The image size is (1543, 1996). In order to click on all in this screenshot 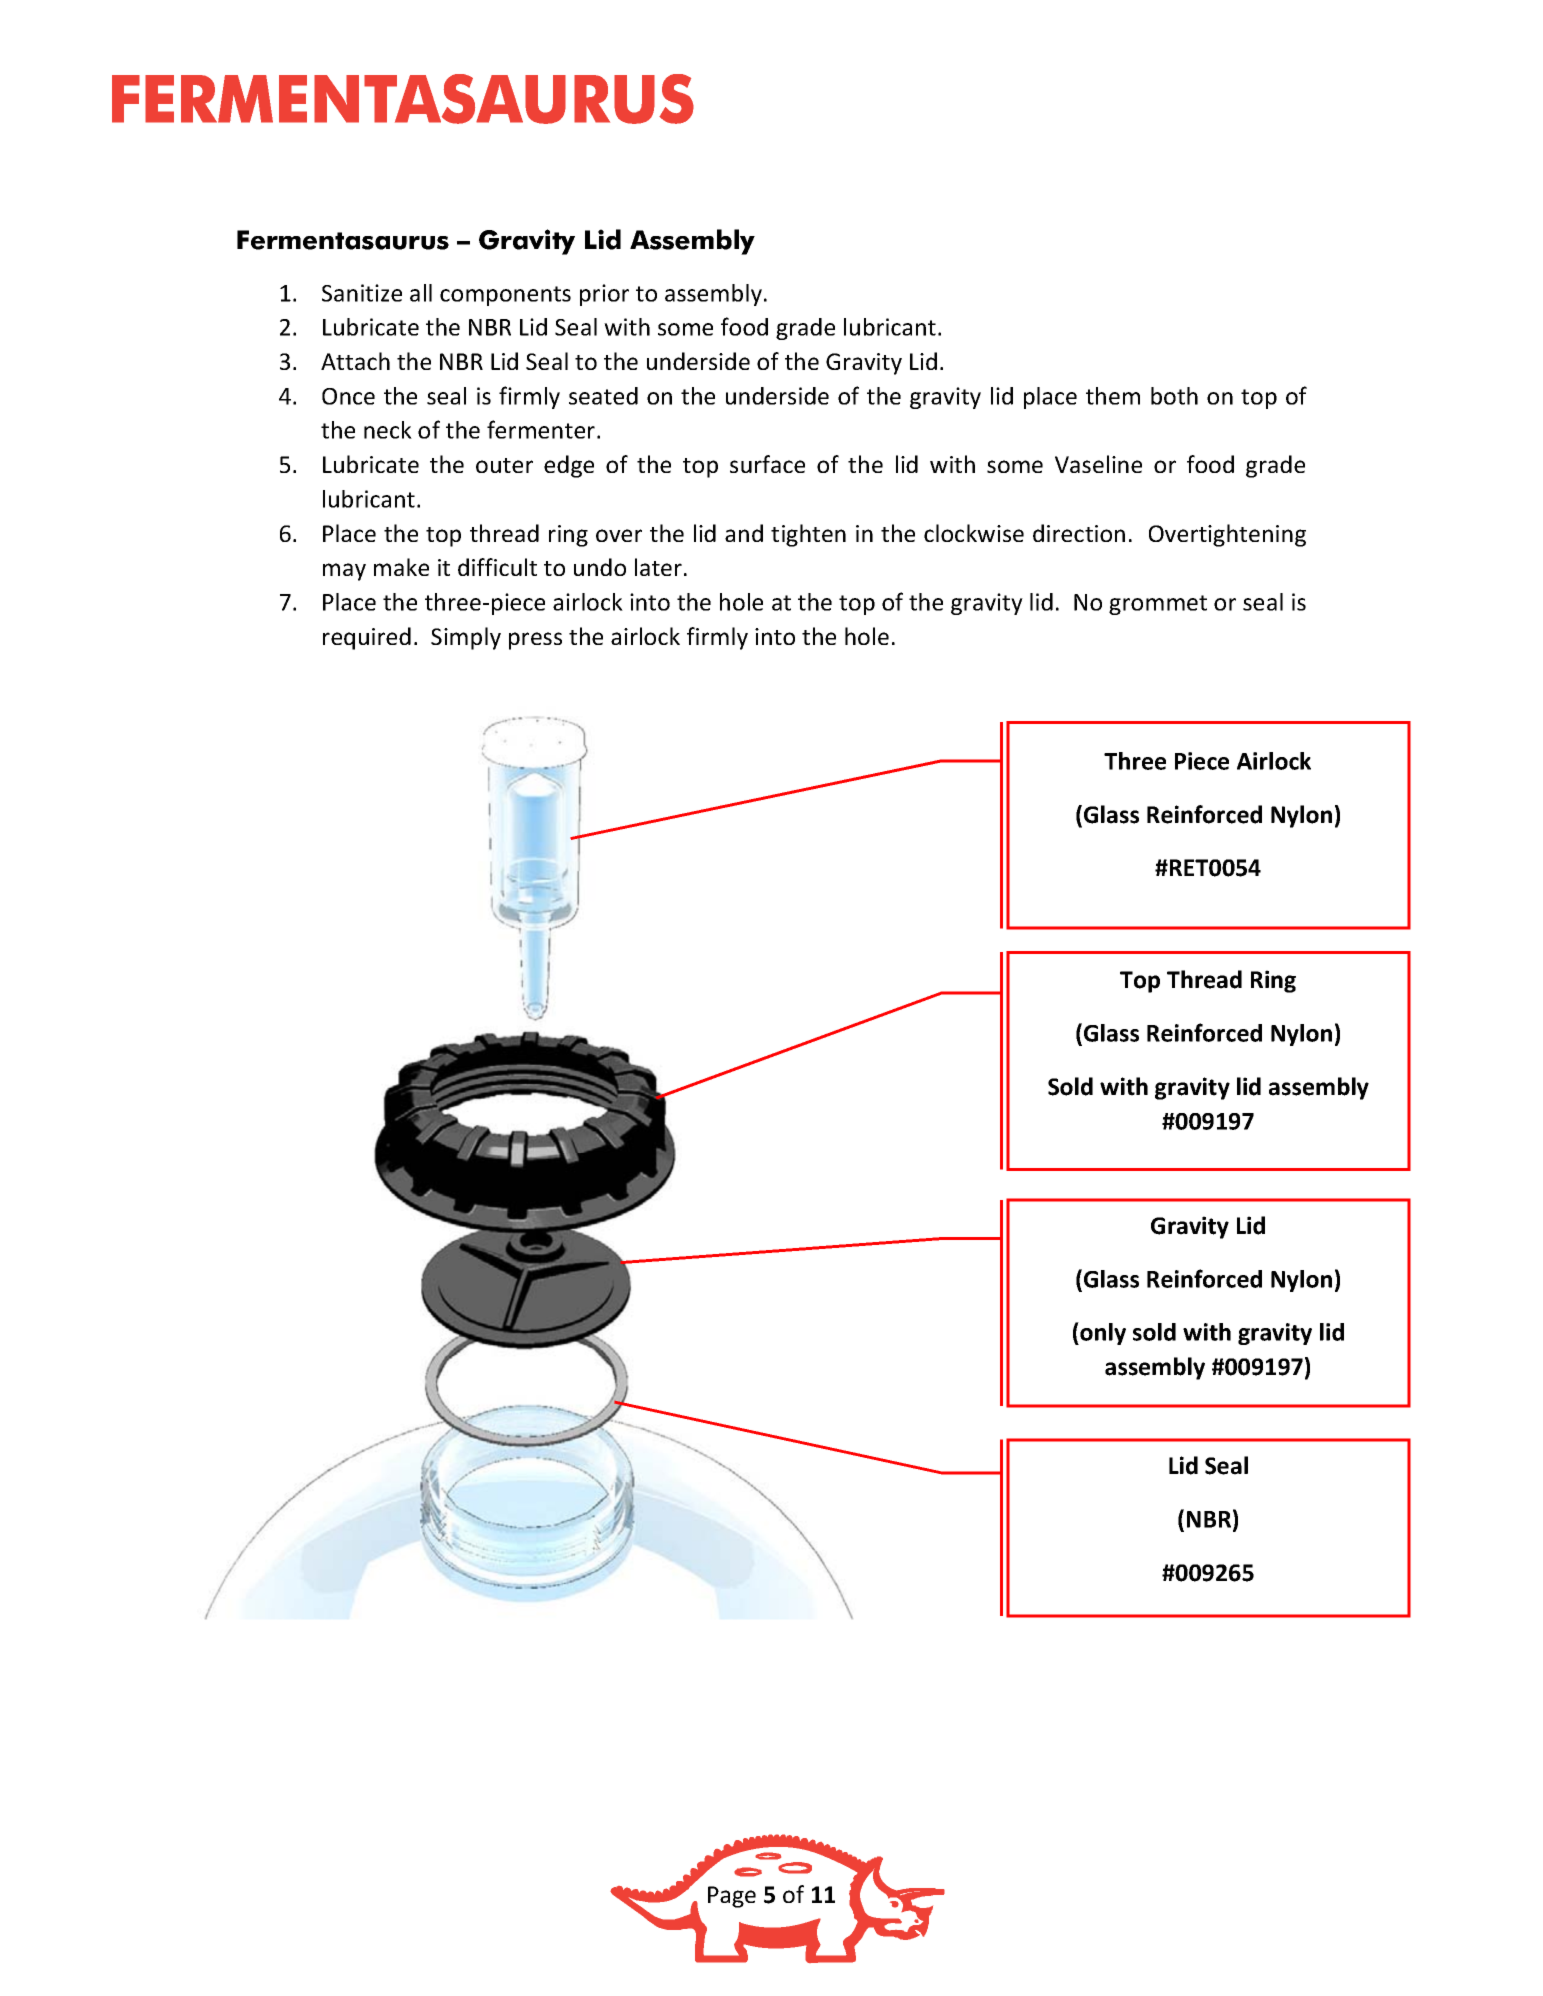, I will do `click(421, 293)`.
